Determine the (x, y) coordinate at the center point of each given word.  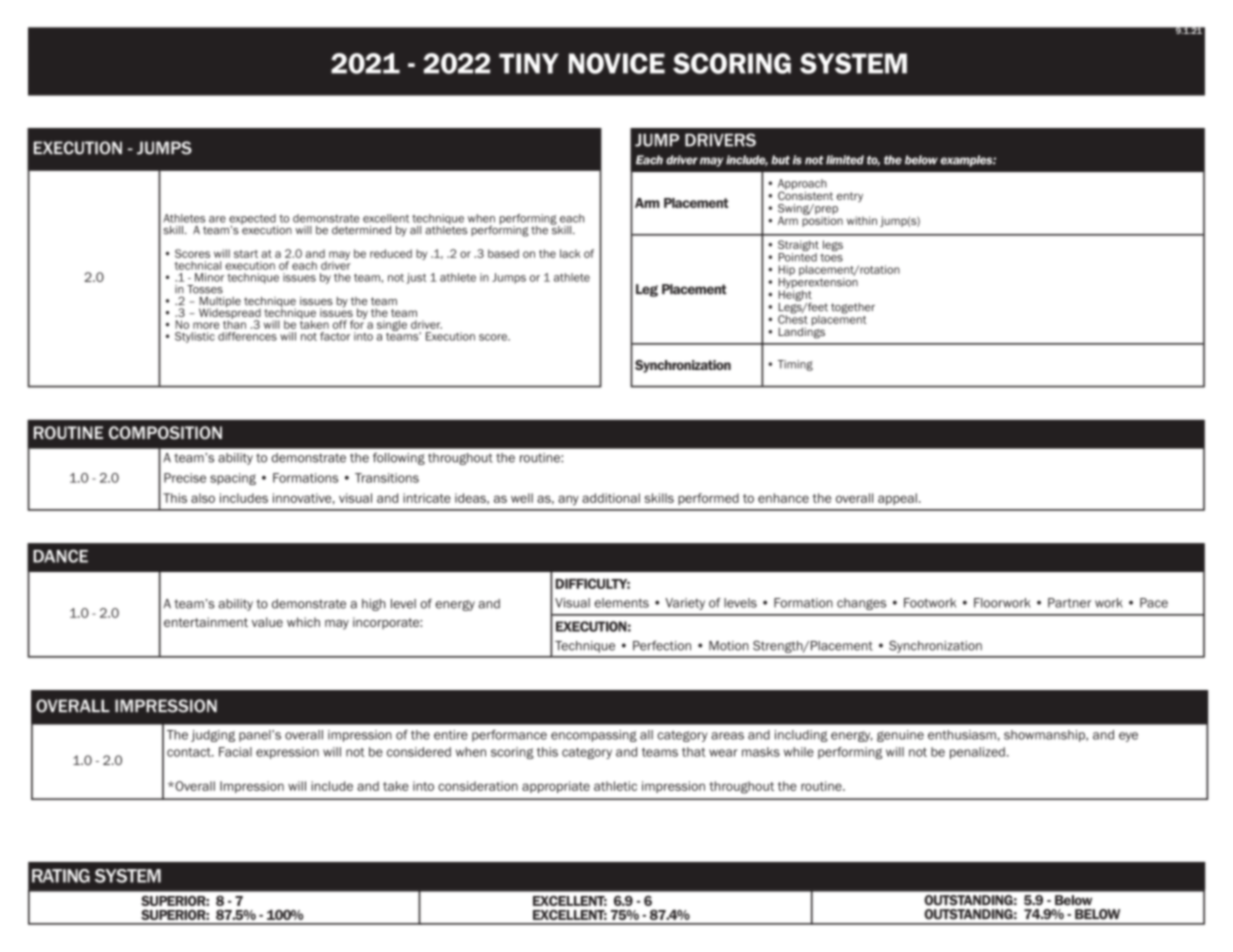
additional (611, 498)
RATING (61, 876)
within (862, 220)
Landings (802, 332)
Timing (795, 365)
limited (845, 160)
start (246, 254)
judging (213, 736)
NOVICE (617, 63)
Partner (1069, 603)
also (203, 498)
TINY (529, 63)
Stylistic (195, 337)
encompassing (594, 736)
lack (570, 253)
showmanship (1045, 736)
